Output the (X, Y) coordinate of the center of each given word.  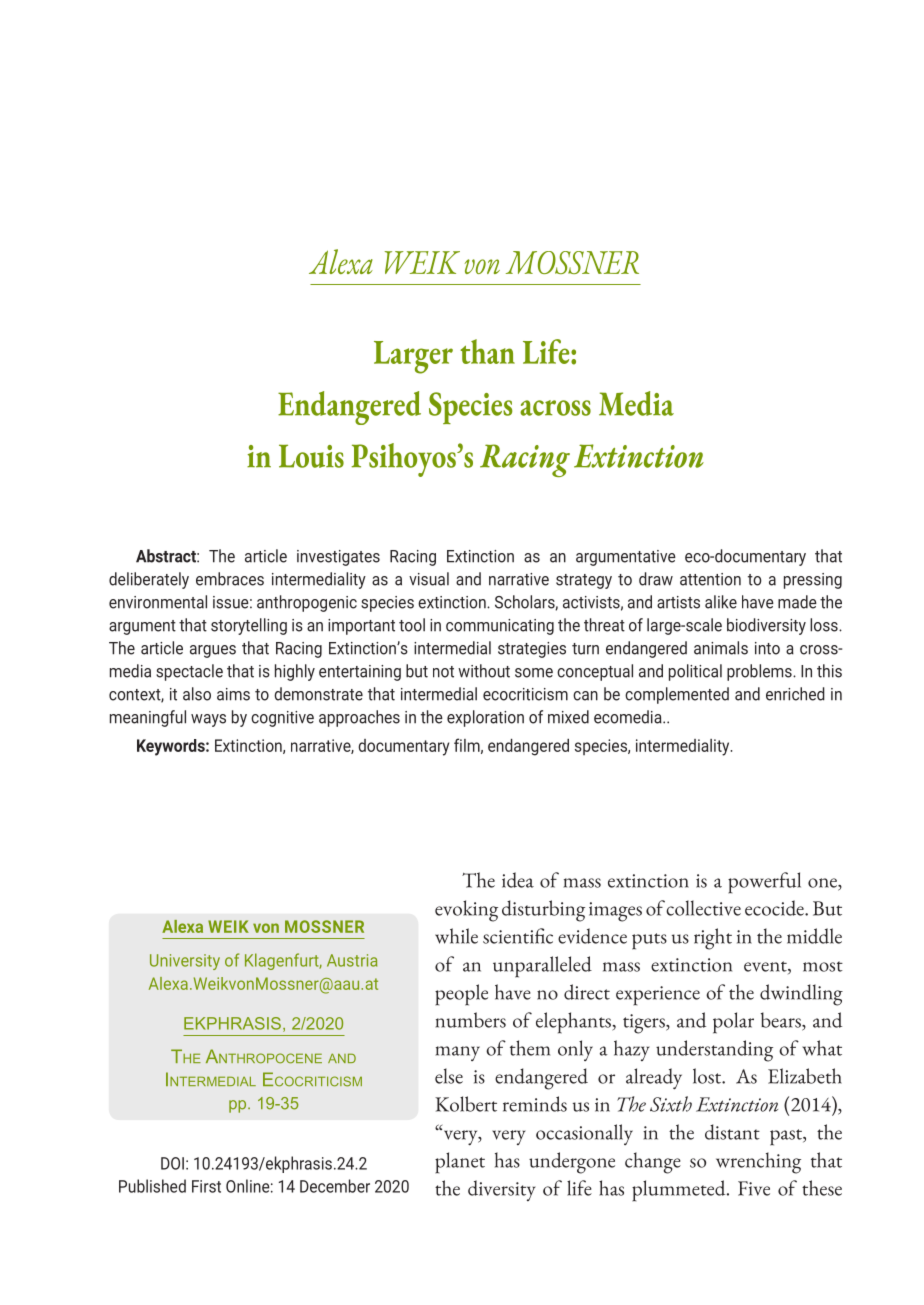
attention (710, 579)
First (206, 1186)
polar (733, 1023)
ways (208, 720)
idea (518, 880)
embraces (230, 579)
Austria (352, 960)
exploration (485, 718)
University (185, 962)
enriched (795, 694)
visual (429, 579)
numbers (471, 1020)
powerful (764, 883)
